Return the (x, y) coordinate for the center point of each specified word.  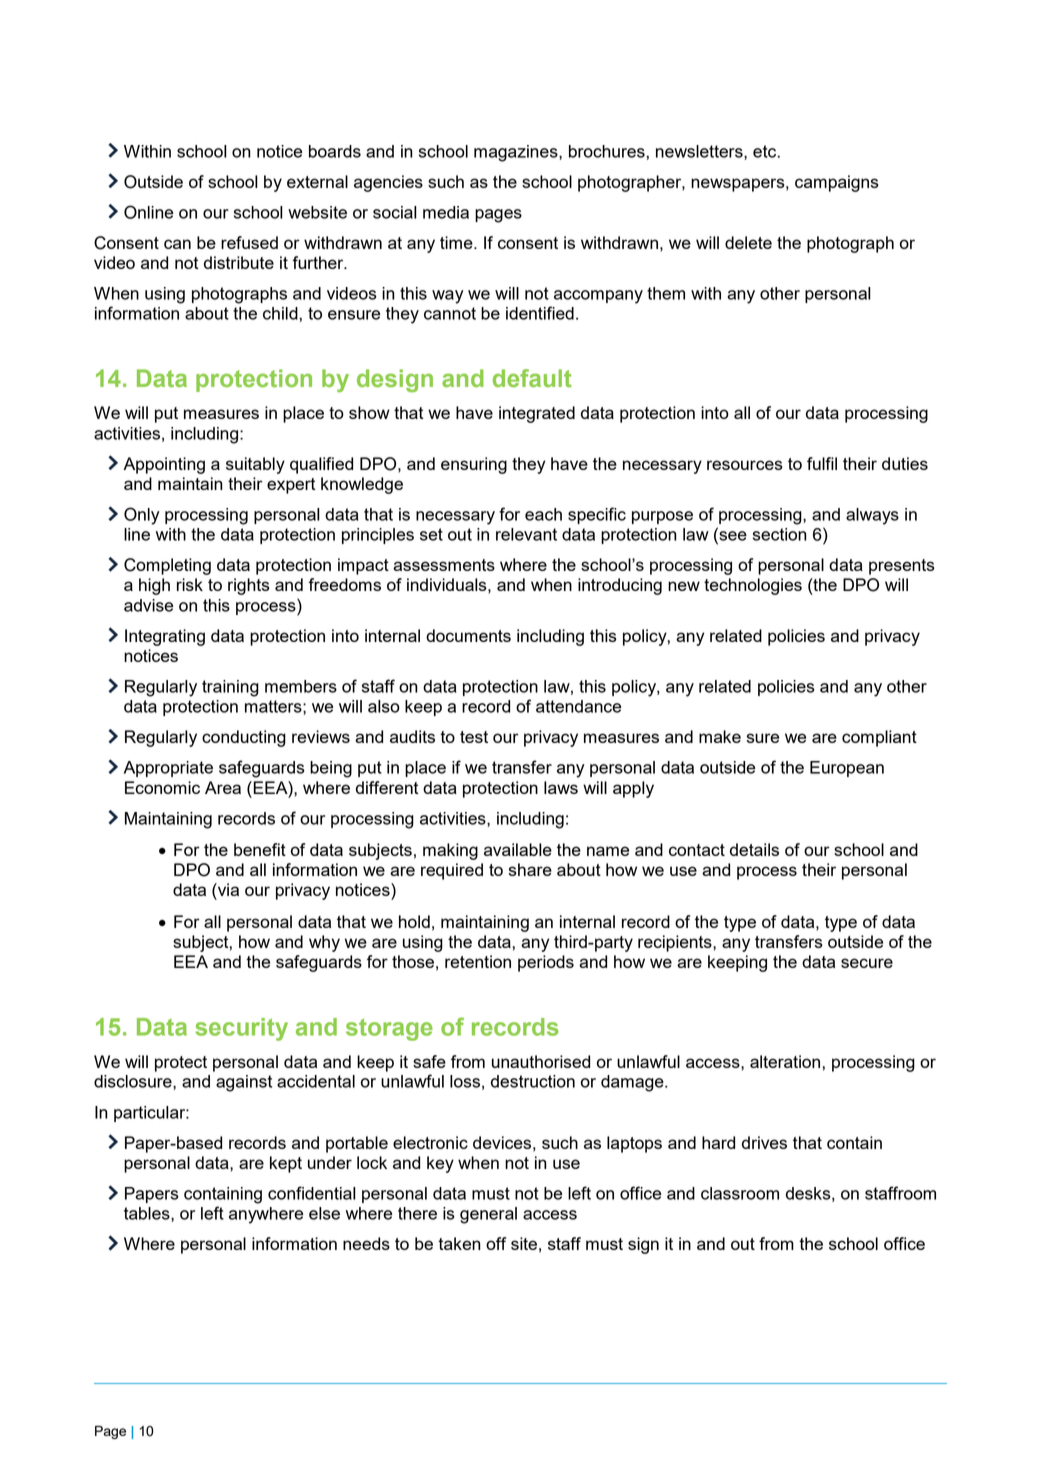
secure (867, 963)
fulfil (822, 463)
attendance (578, 706)
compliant (879, 738)
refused (249, 242)
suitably (255, 465)
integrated (537, 414)
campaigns (837, 183)
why (324, 943)
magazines (517, 153)
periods (546, 963)
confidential (312, 1193)
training (230, 688)
